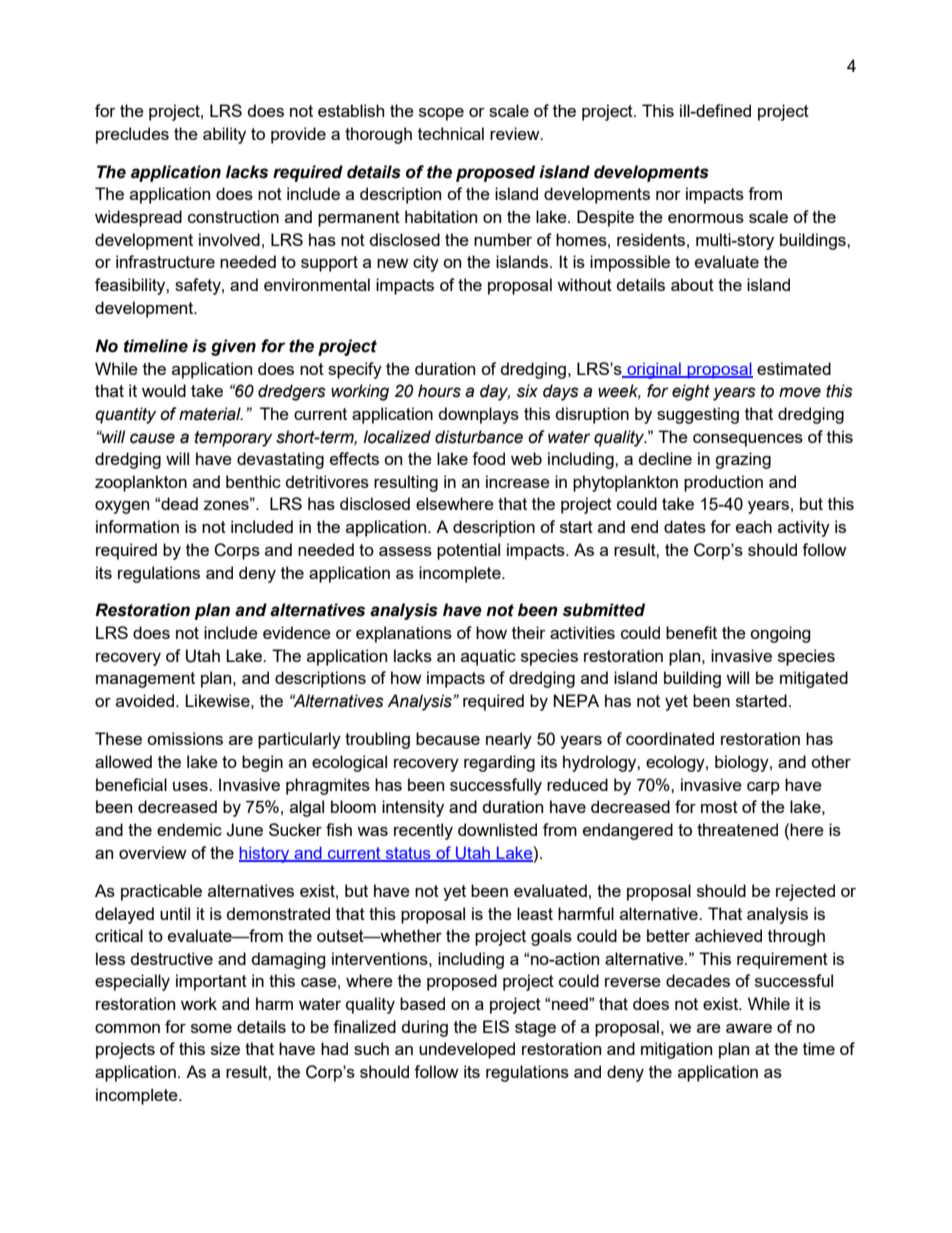 The image size is (952, 1233). I want to click on enormous, so click(706, 218).
